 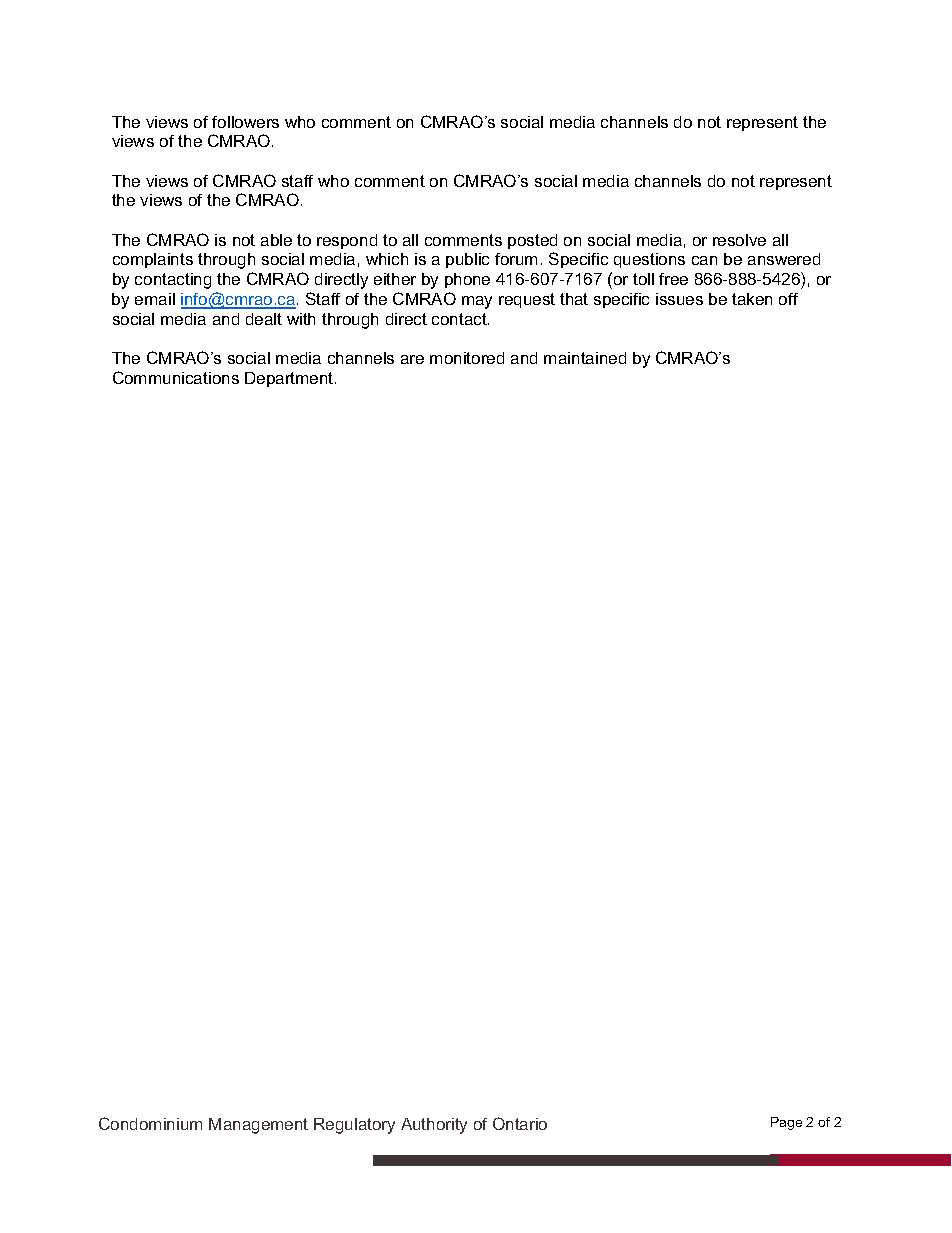 What do you see at coordinates (786, 1123) in the document?
I see `Page` at bounding box center [786, 1123].
